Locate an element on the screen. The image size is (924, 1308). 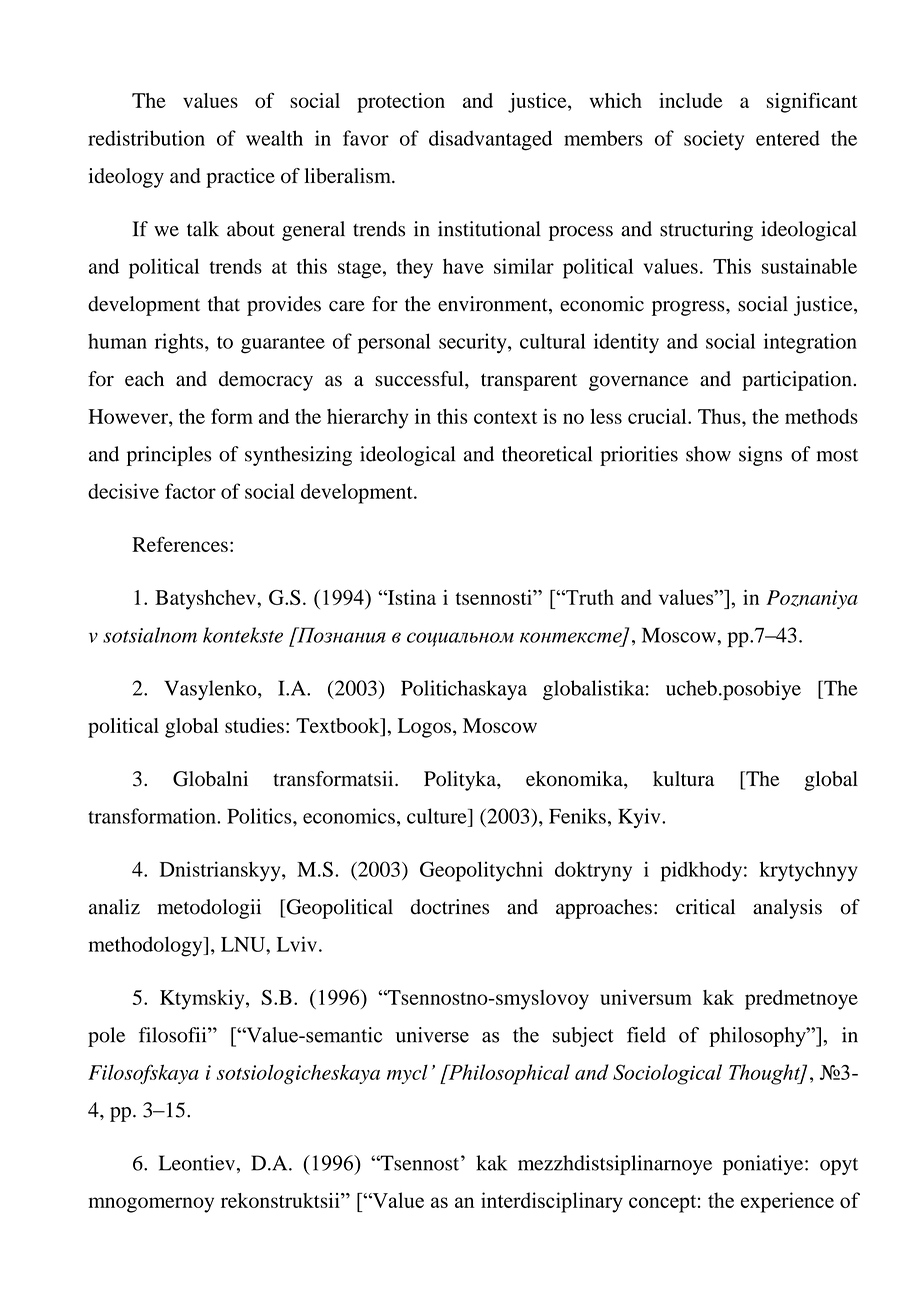
each is located at coordinates (144, 378).
